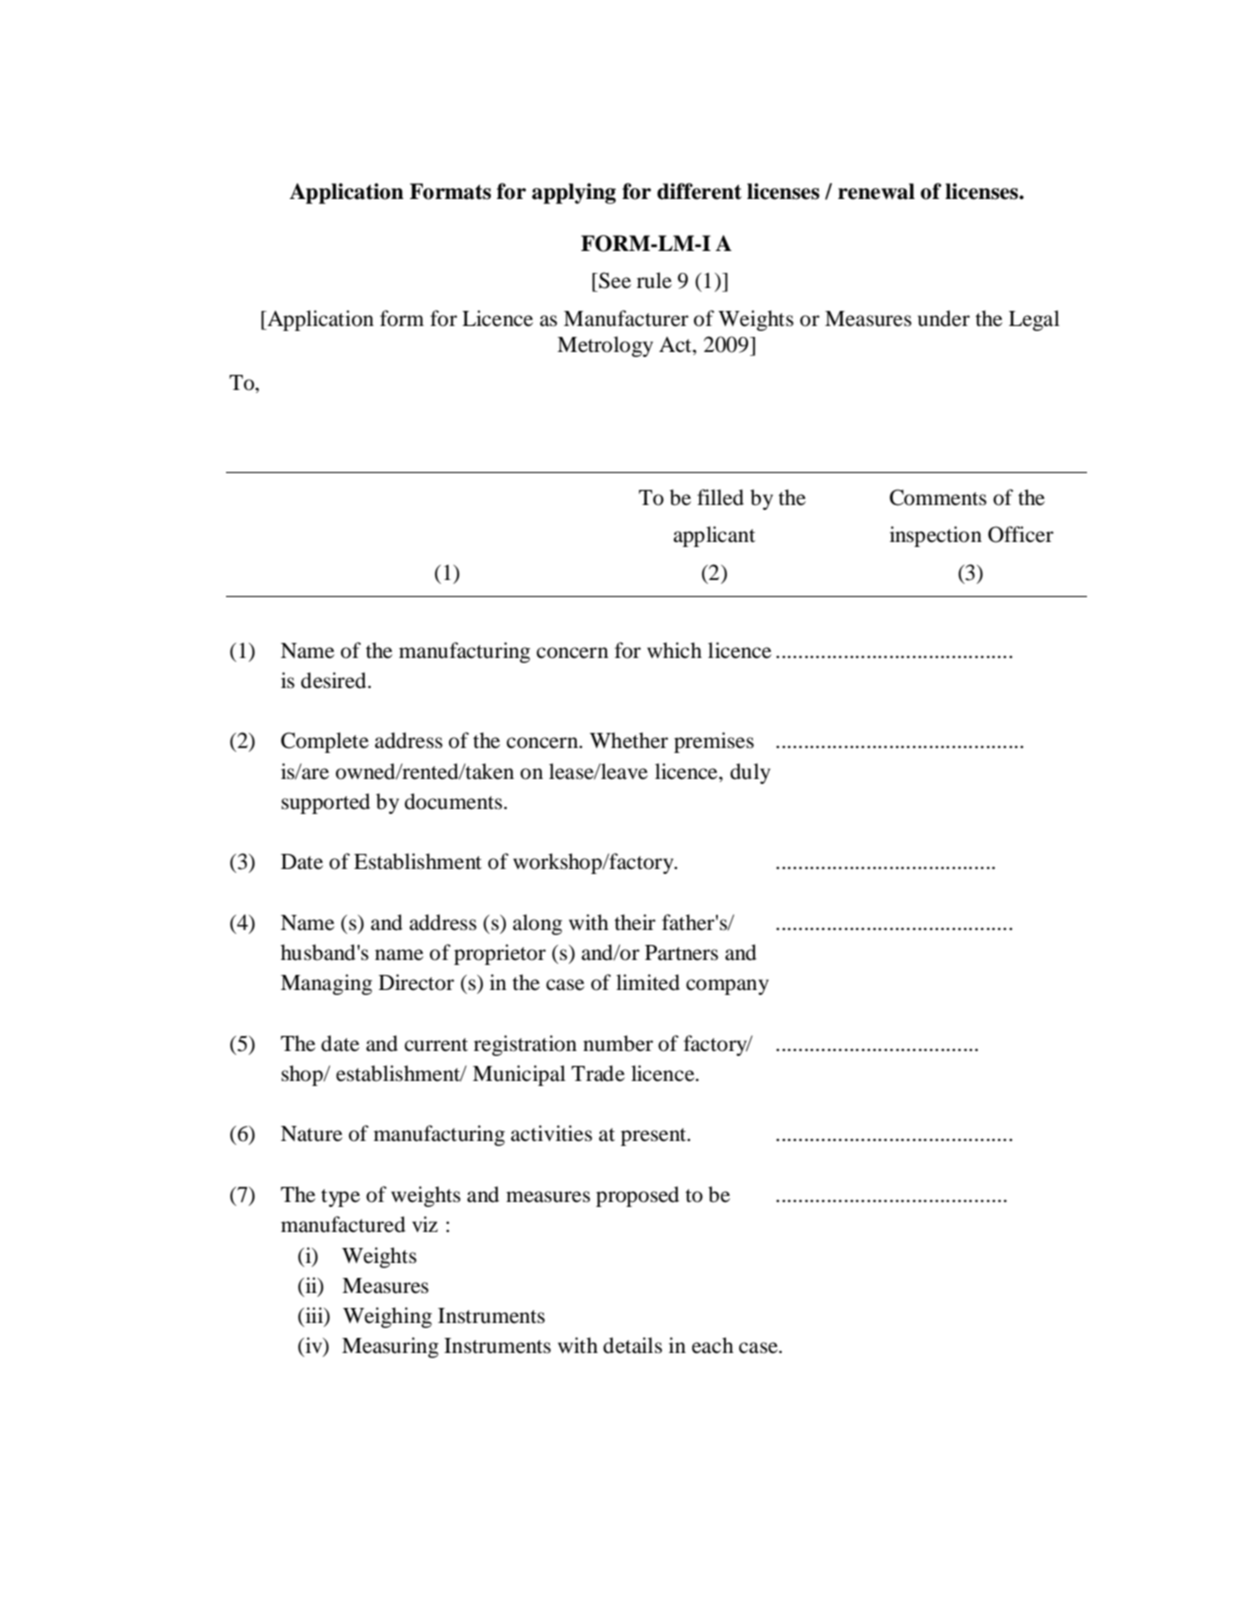 The image size is (1234, 1597). Describe the element at coordinates (574, 193) in the image. I see `applying` at that location.
